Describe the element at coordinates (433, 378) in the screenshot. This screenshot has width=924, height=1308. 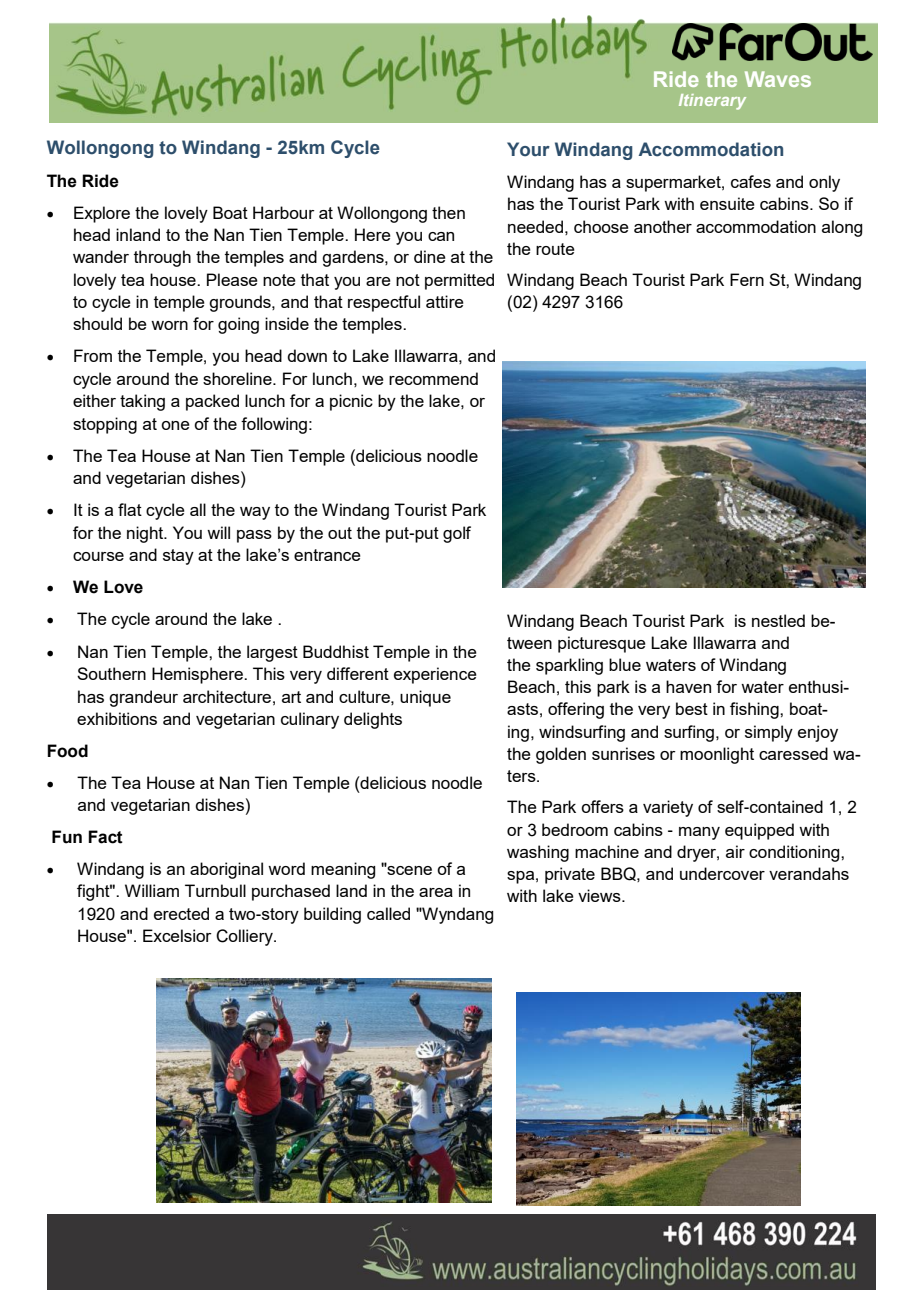
I see `recommend` at that location.
